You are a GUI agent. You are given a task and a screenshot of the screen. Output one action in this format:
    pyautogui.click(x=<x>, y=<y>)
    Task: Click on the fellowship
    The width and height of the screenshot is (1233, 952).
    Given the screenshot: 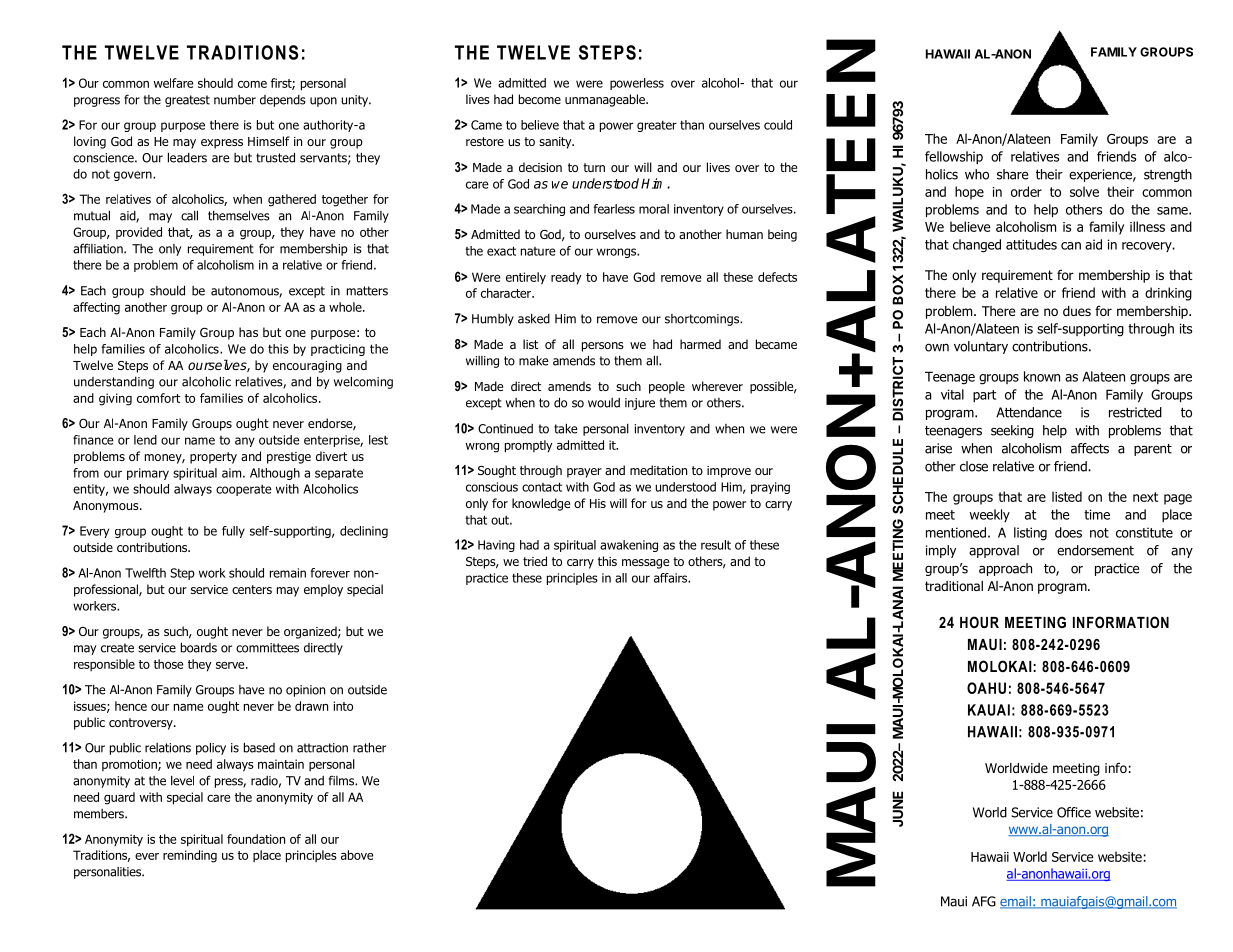 What is the action you would take?
    pyautogui.click(x=954, y=157)
